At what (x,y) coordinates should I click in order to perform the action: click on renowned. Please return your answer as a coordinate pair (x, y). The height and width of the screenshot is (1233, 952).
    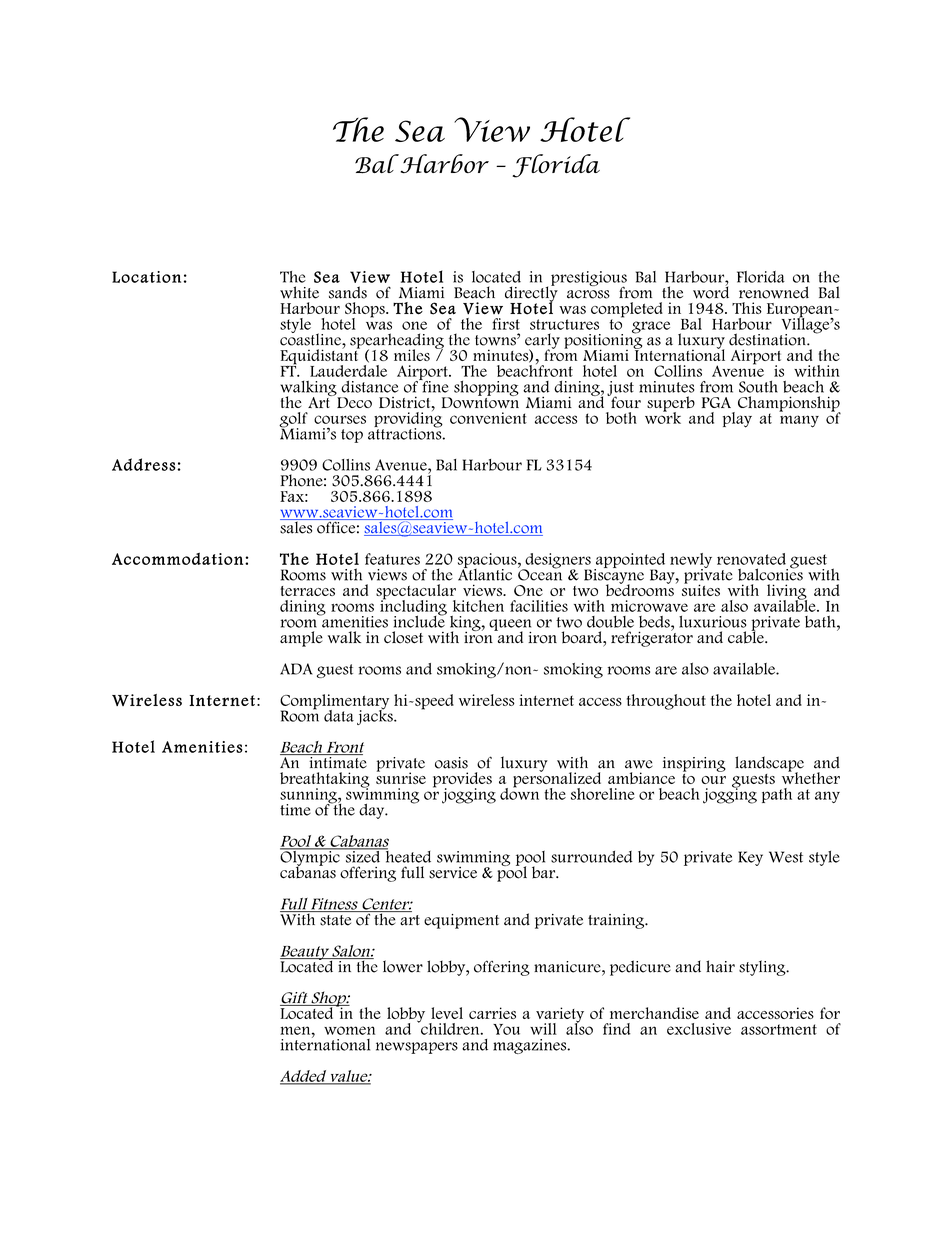
    Looking at the image, I should click on (774, 292).
